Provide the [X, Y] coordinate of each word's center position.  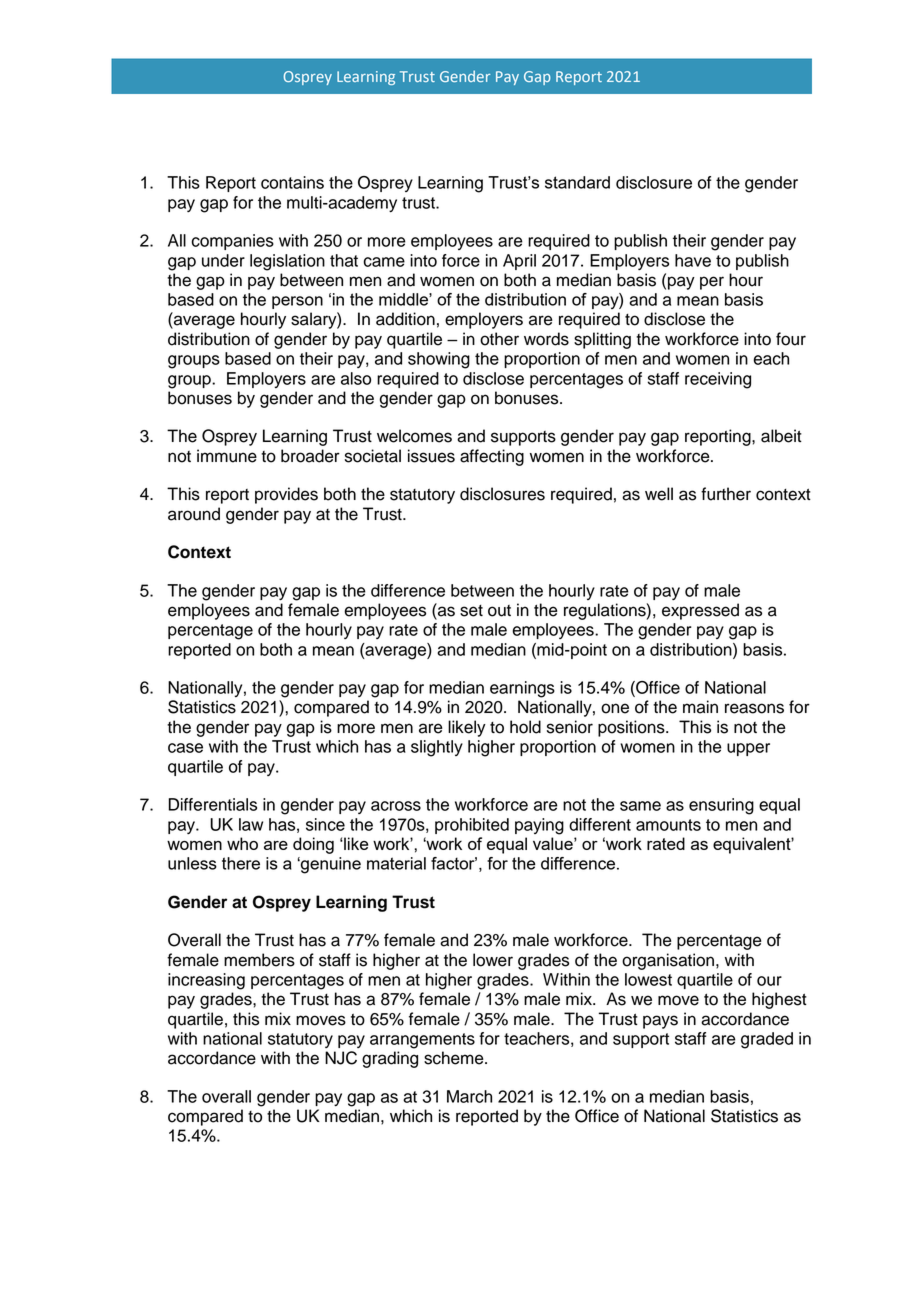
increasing [206, 981]
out [499, 611]
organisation [668, 961]
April [519, 262]
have [693, 260]
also [356, 378]
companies [233, 242]
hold [525, 727]
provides [286, 495]
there [241, 863]
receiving [718, 380]
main [700, 707]
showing [439, 360]
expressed [700, 611]
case [185, 748]
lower [493, 960]
